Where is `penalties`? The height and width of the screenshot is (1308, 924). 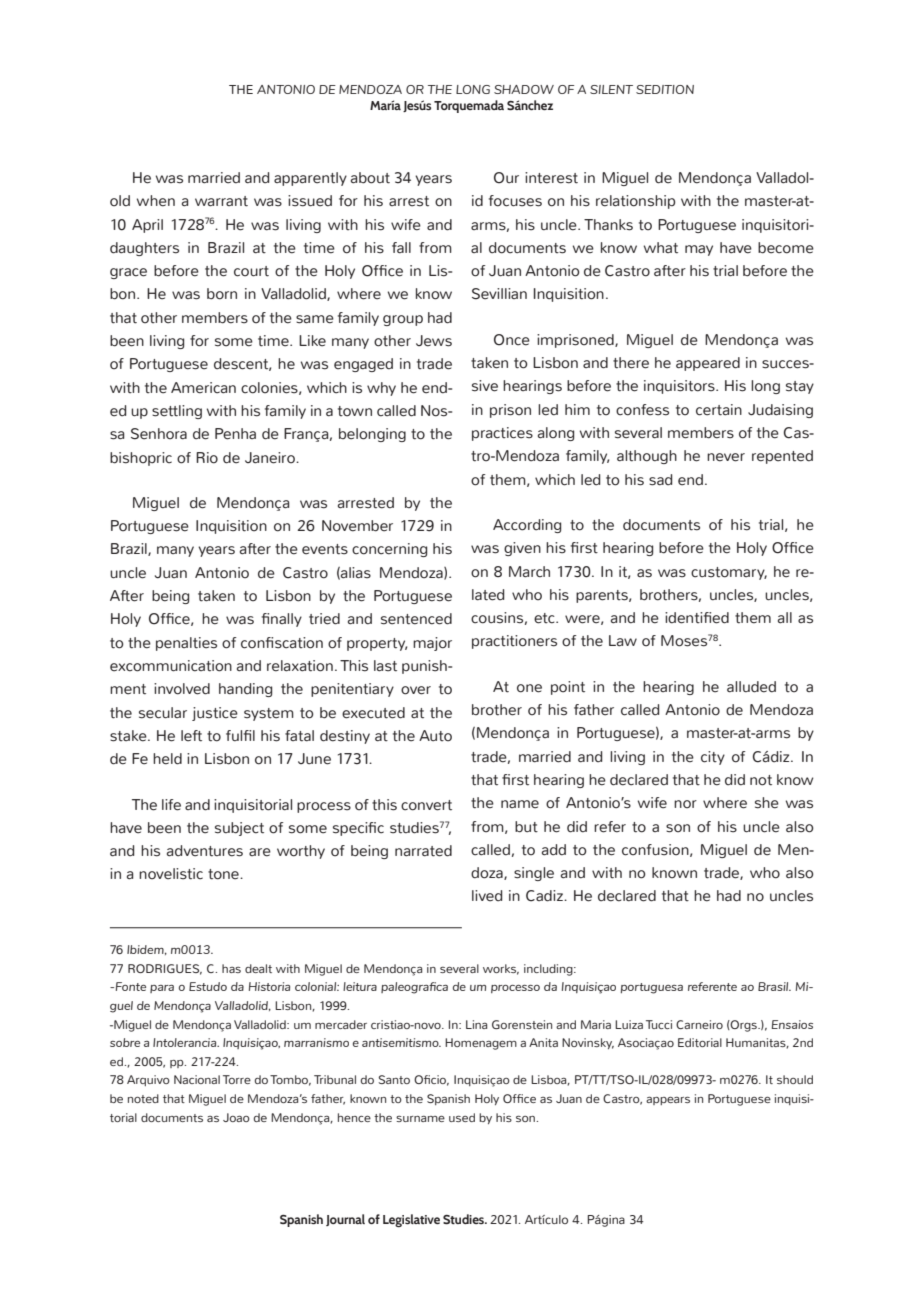
penalties is located at coordinates (186, 644).
